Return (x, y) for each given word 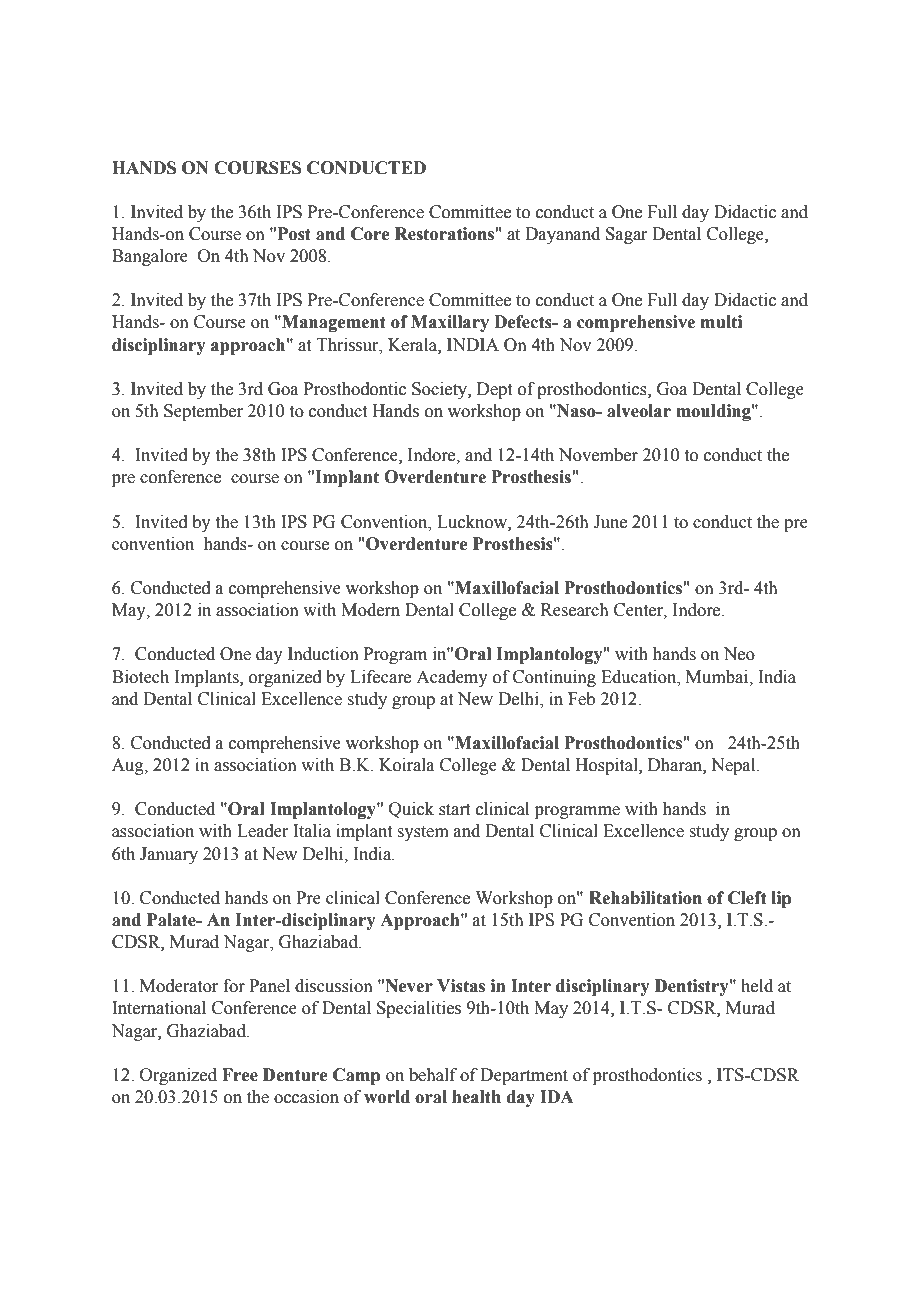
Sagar (626, 235)
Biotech (140, 677)
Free (240, 1075)
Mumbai (718, 677)
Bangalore (150, 257)
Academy (452, 678)
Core (370, 234)
